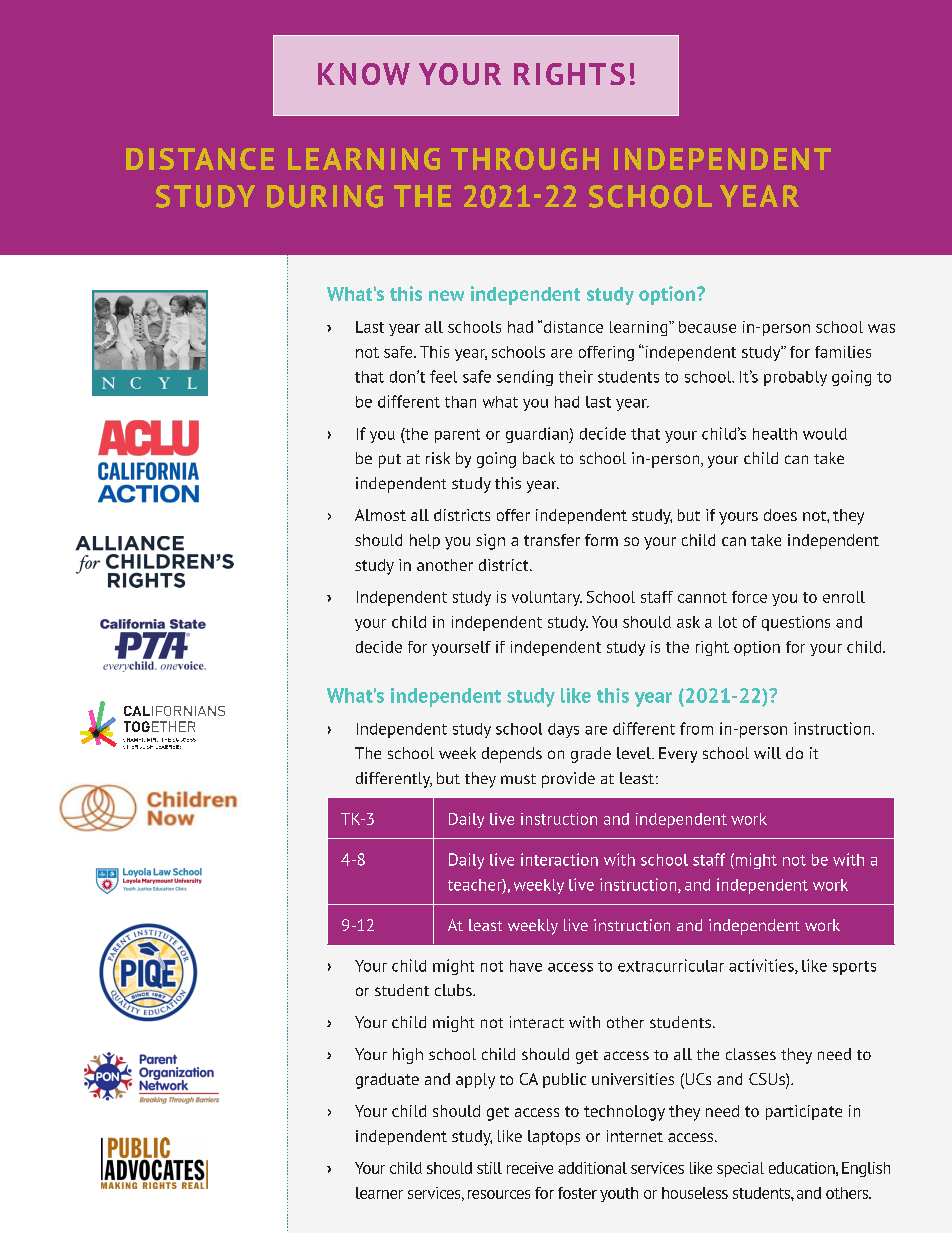 The width and height of the screenshot is (952, 1233). Describe the element at coordinates (379, 1193) in the screenshot. I see `learner` at that location.
